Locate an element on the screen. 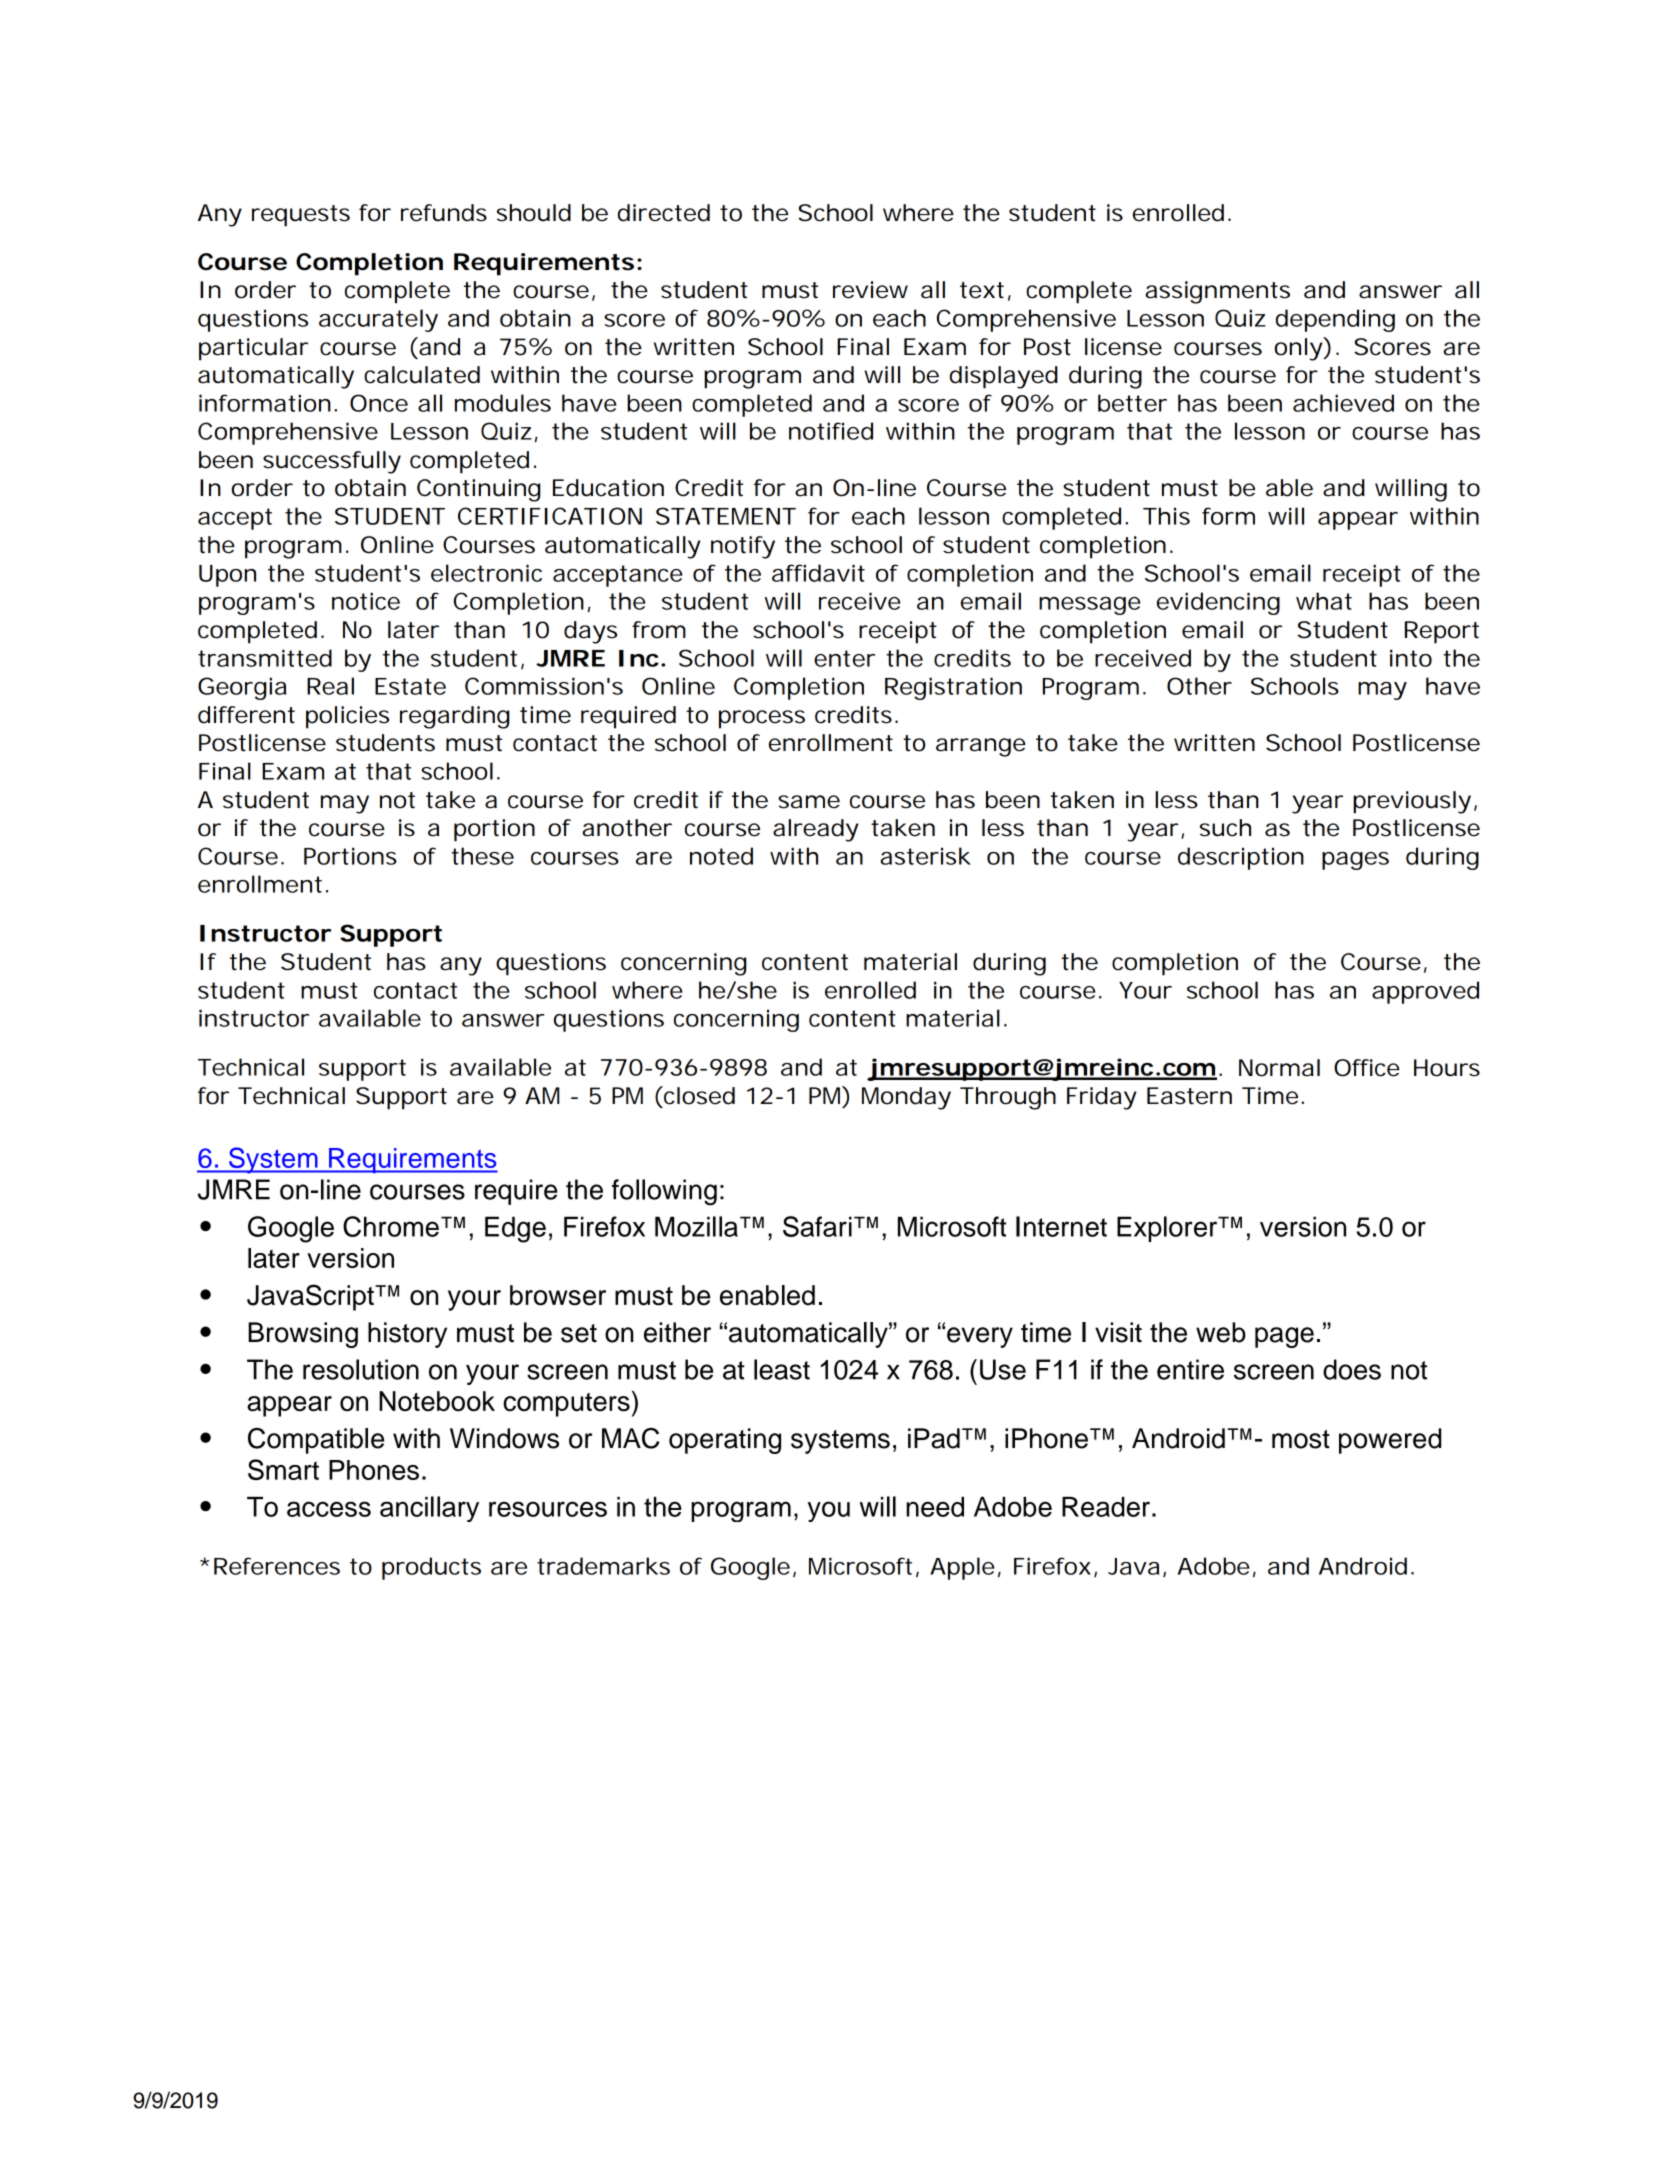 The width and height of the screenshot is (1678, 2172). what is located at coordinates (1324, 601).
